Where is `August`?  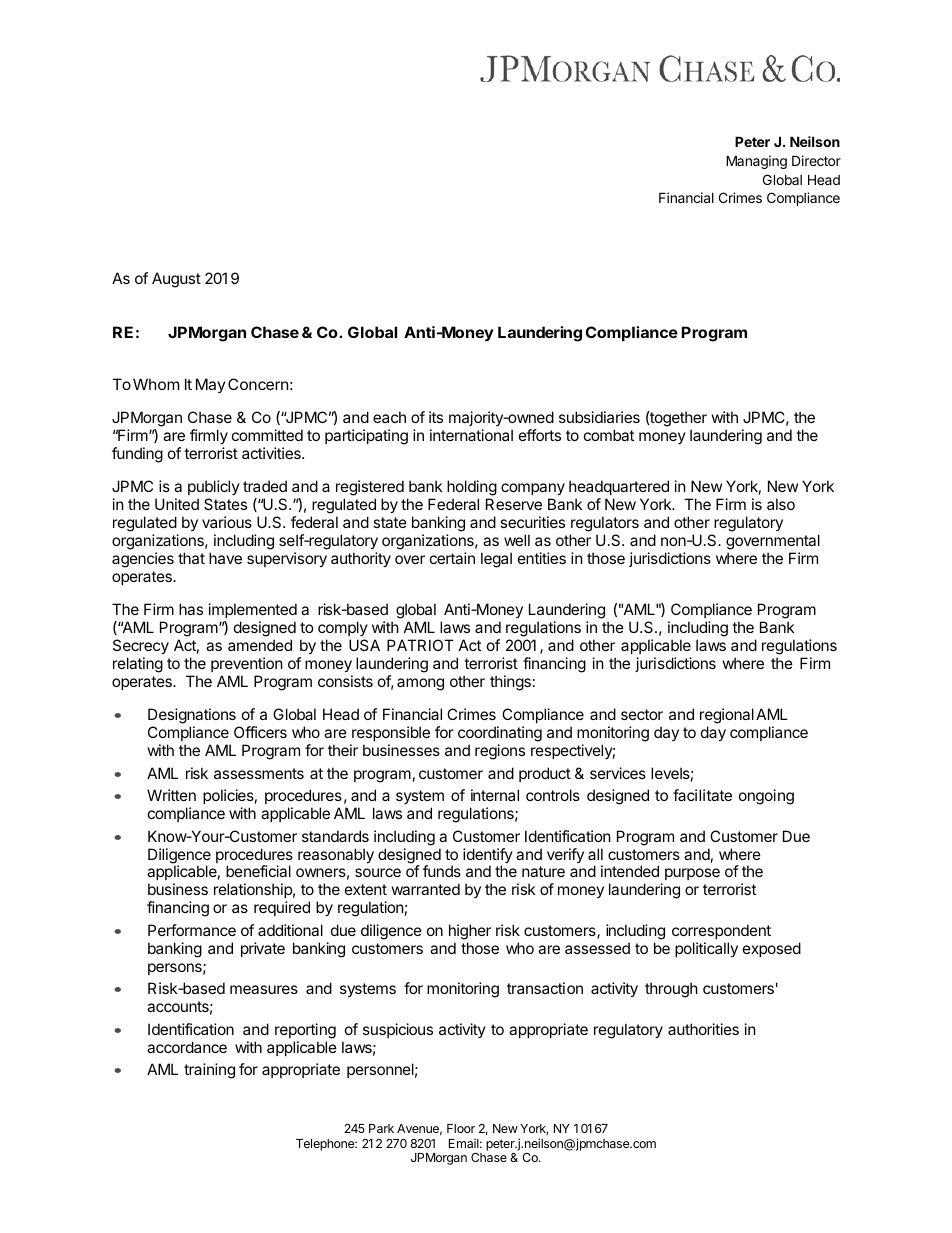 August is located at coordinates (176, 280).
